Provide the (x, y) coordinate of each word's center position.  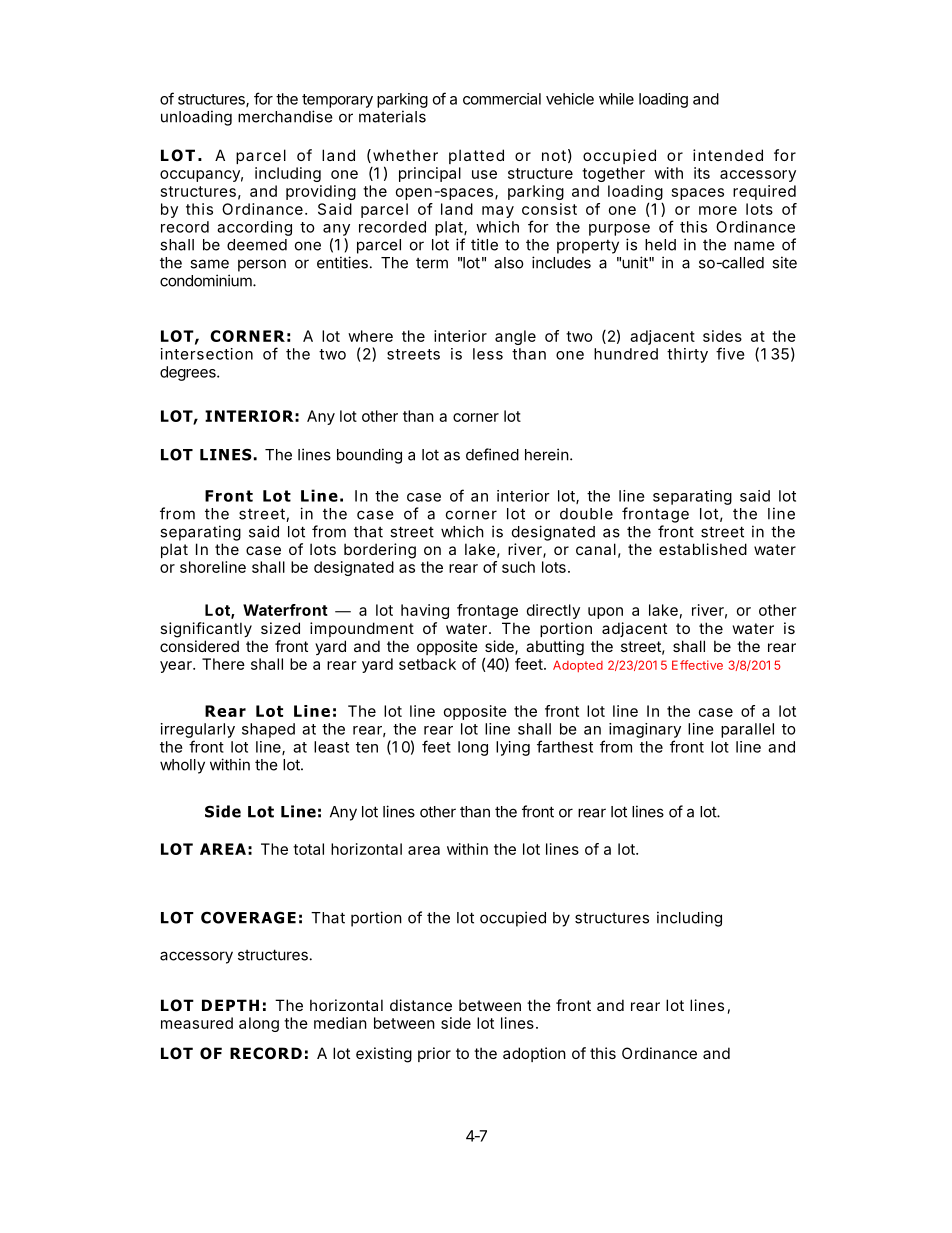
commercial (502, 99)
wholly (182, 766)
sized (280, 628)
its (702, 173)
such (518, 567)
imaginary (645, 730)
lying (513, 748)
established (703, 549)
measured (197, 1023)
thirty (687, 355)
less (488, 354)
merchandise (285, 116)
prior (434, 1054)
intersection (207, 354)
